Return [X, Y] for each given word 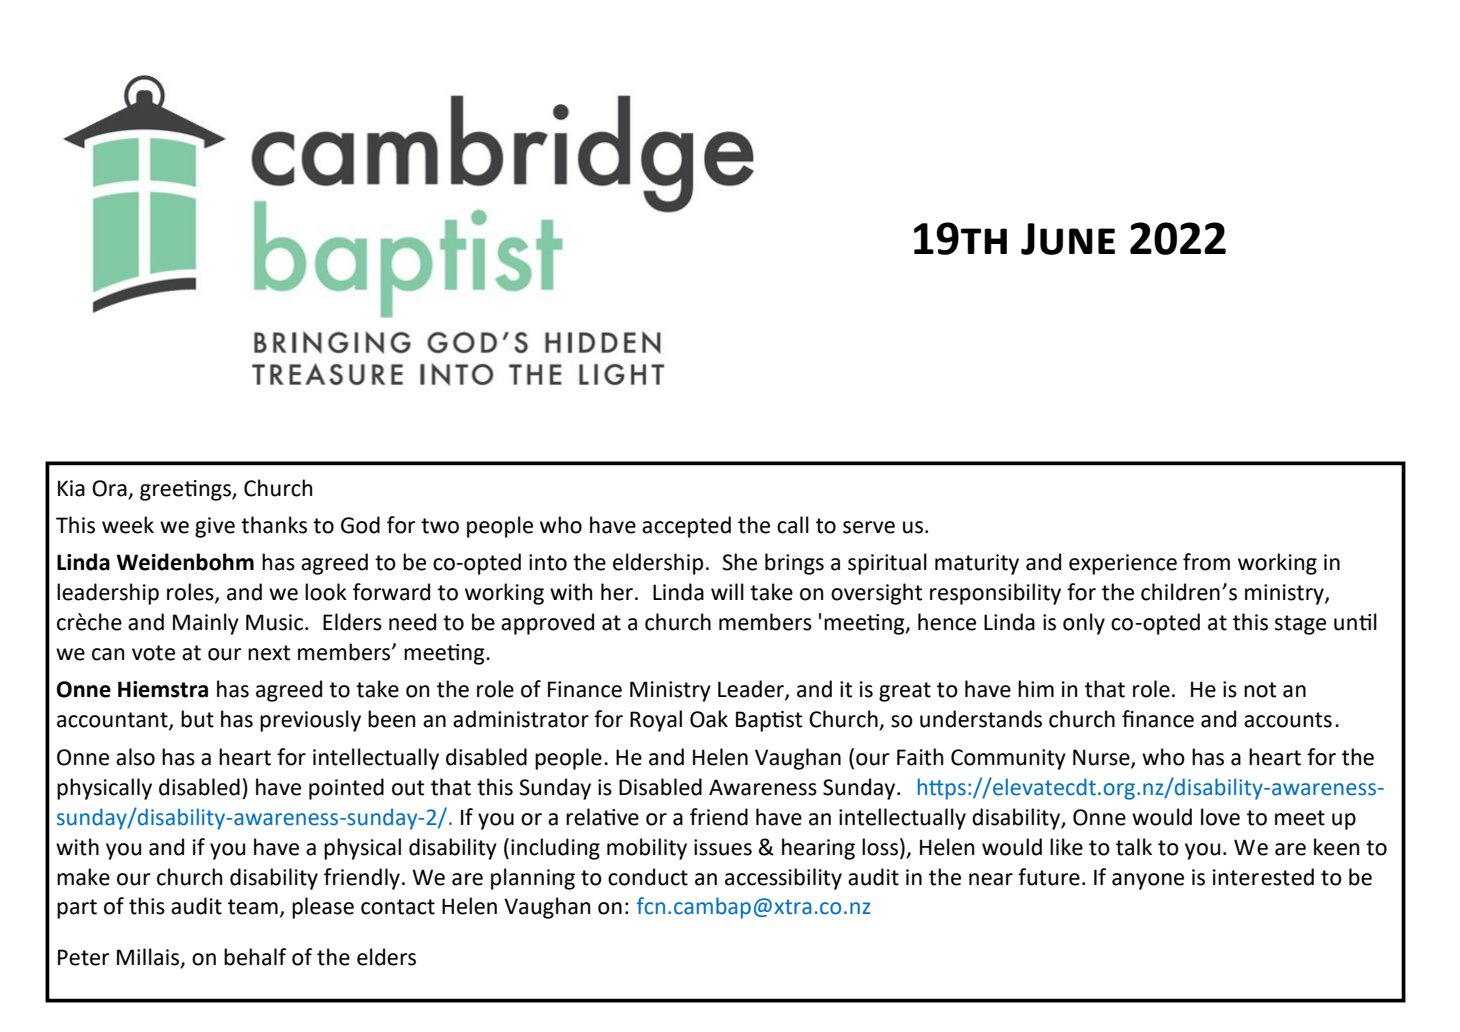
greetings [186, 490]
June [1068, 239]
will [727, 591]
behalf [255, 957]
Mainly [206, 624]
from [1206, 562]
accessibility [783, 879]
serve [869, 527]
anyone [1148, 881]
